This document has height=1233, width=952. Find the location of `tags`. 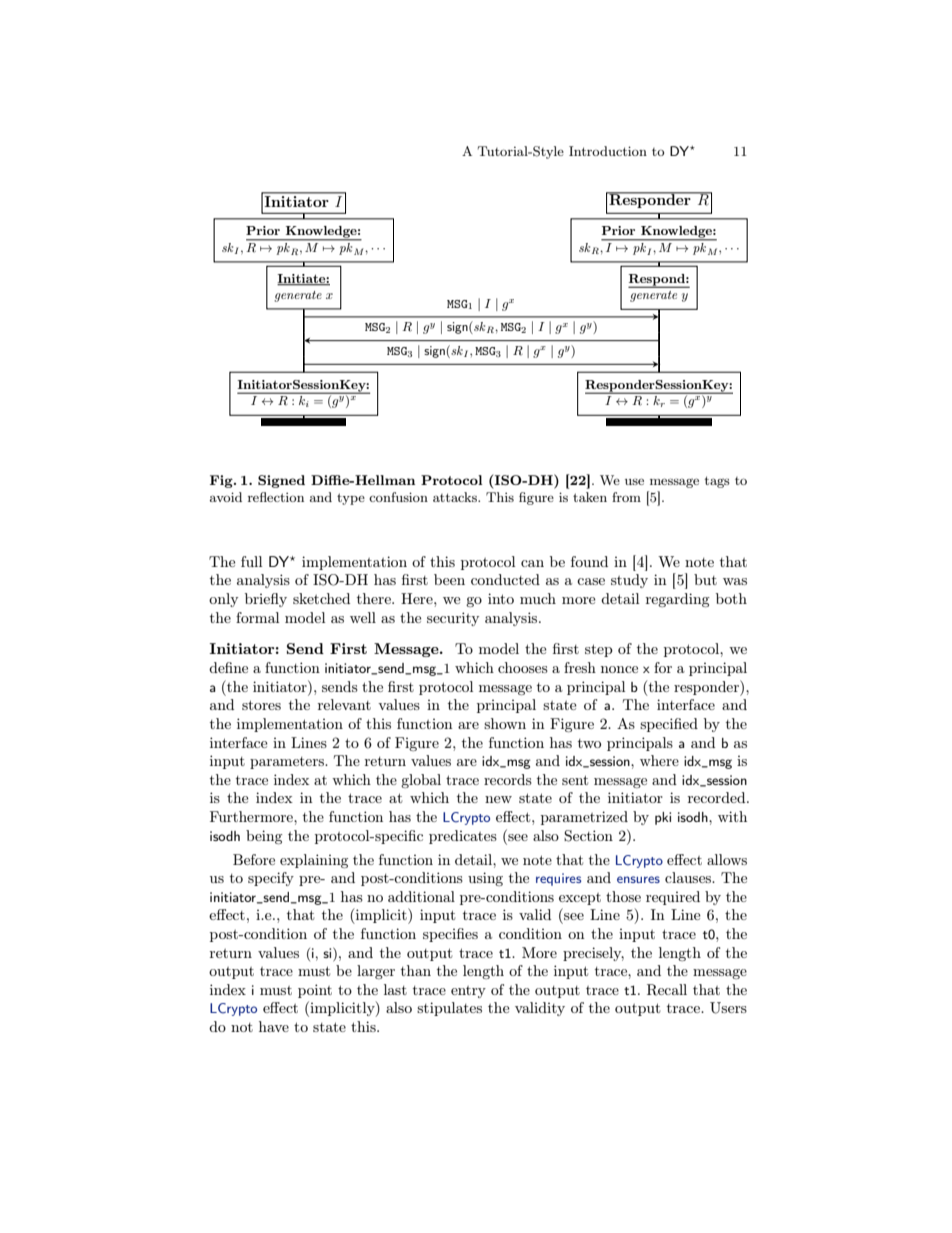

tags is located at coordinates (717, 482).
